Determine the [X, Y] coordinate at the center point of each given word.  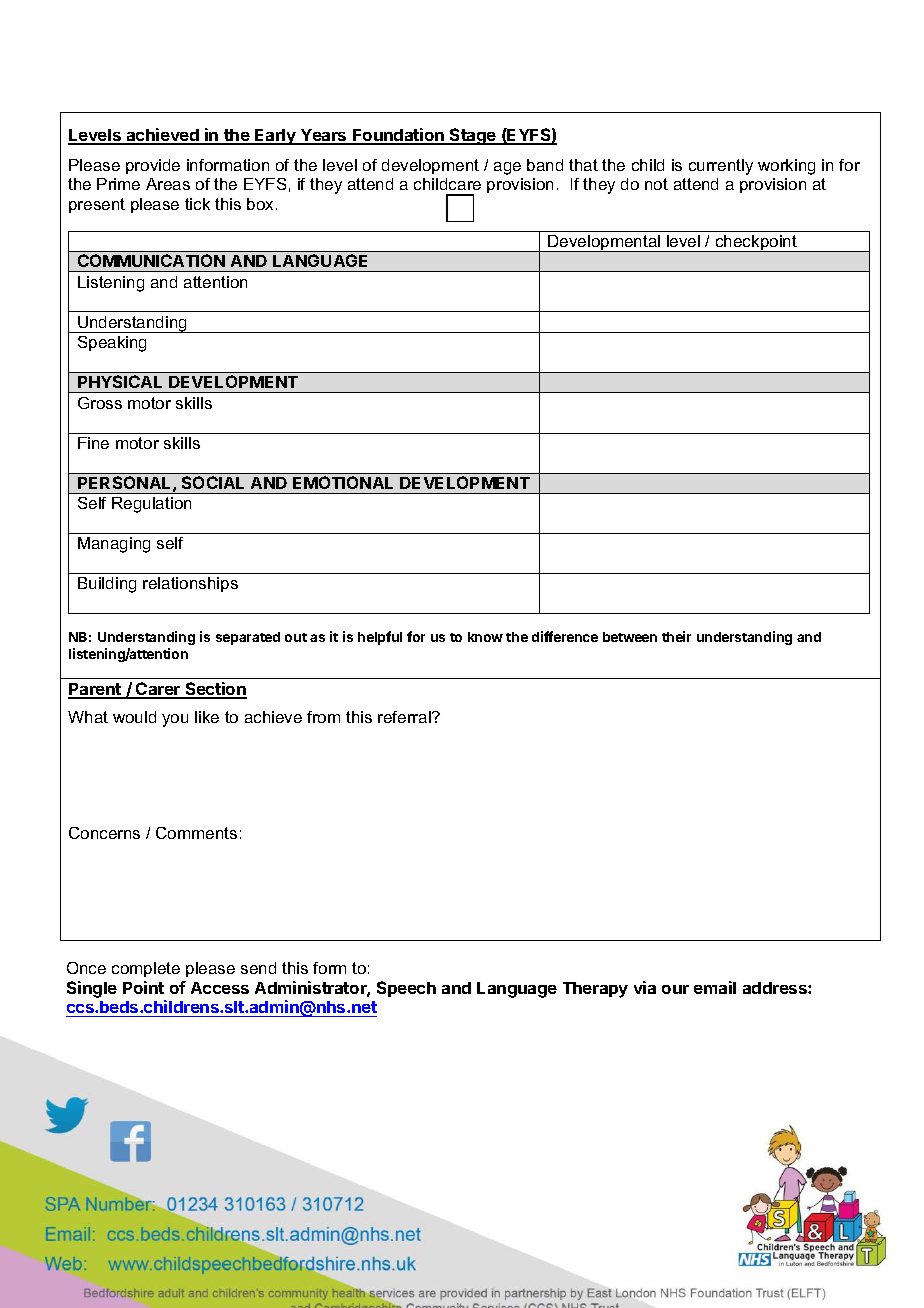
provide [153, 166]
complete [146, 969]
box [262, 204]
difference [565, 636]
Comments [196, 833]
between [630, 637]
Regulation [151, 505]
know [485, 637]
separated [248, 638]
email [715, 987]
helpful [380, 638]
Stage [473, 136]
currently [721, 167]
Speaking [112, 344]
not [656, 184]
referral [405, 717]
